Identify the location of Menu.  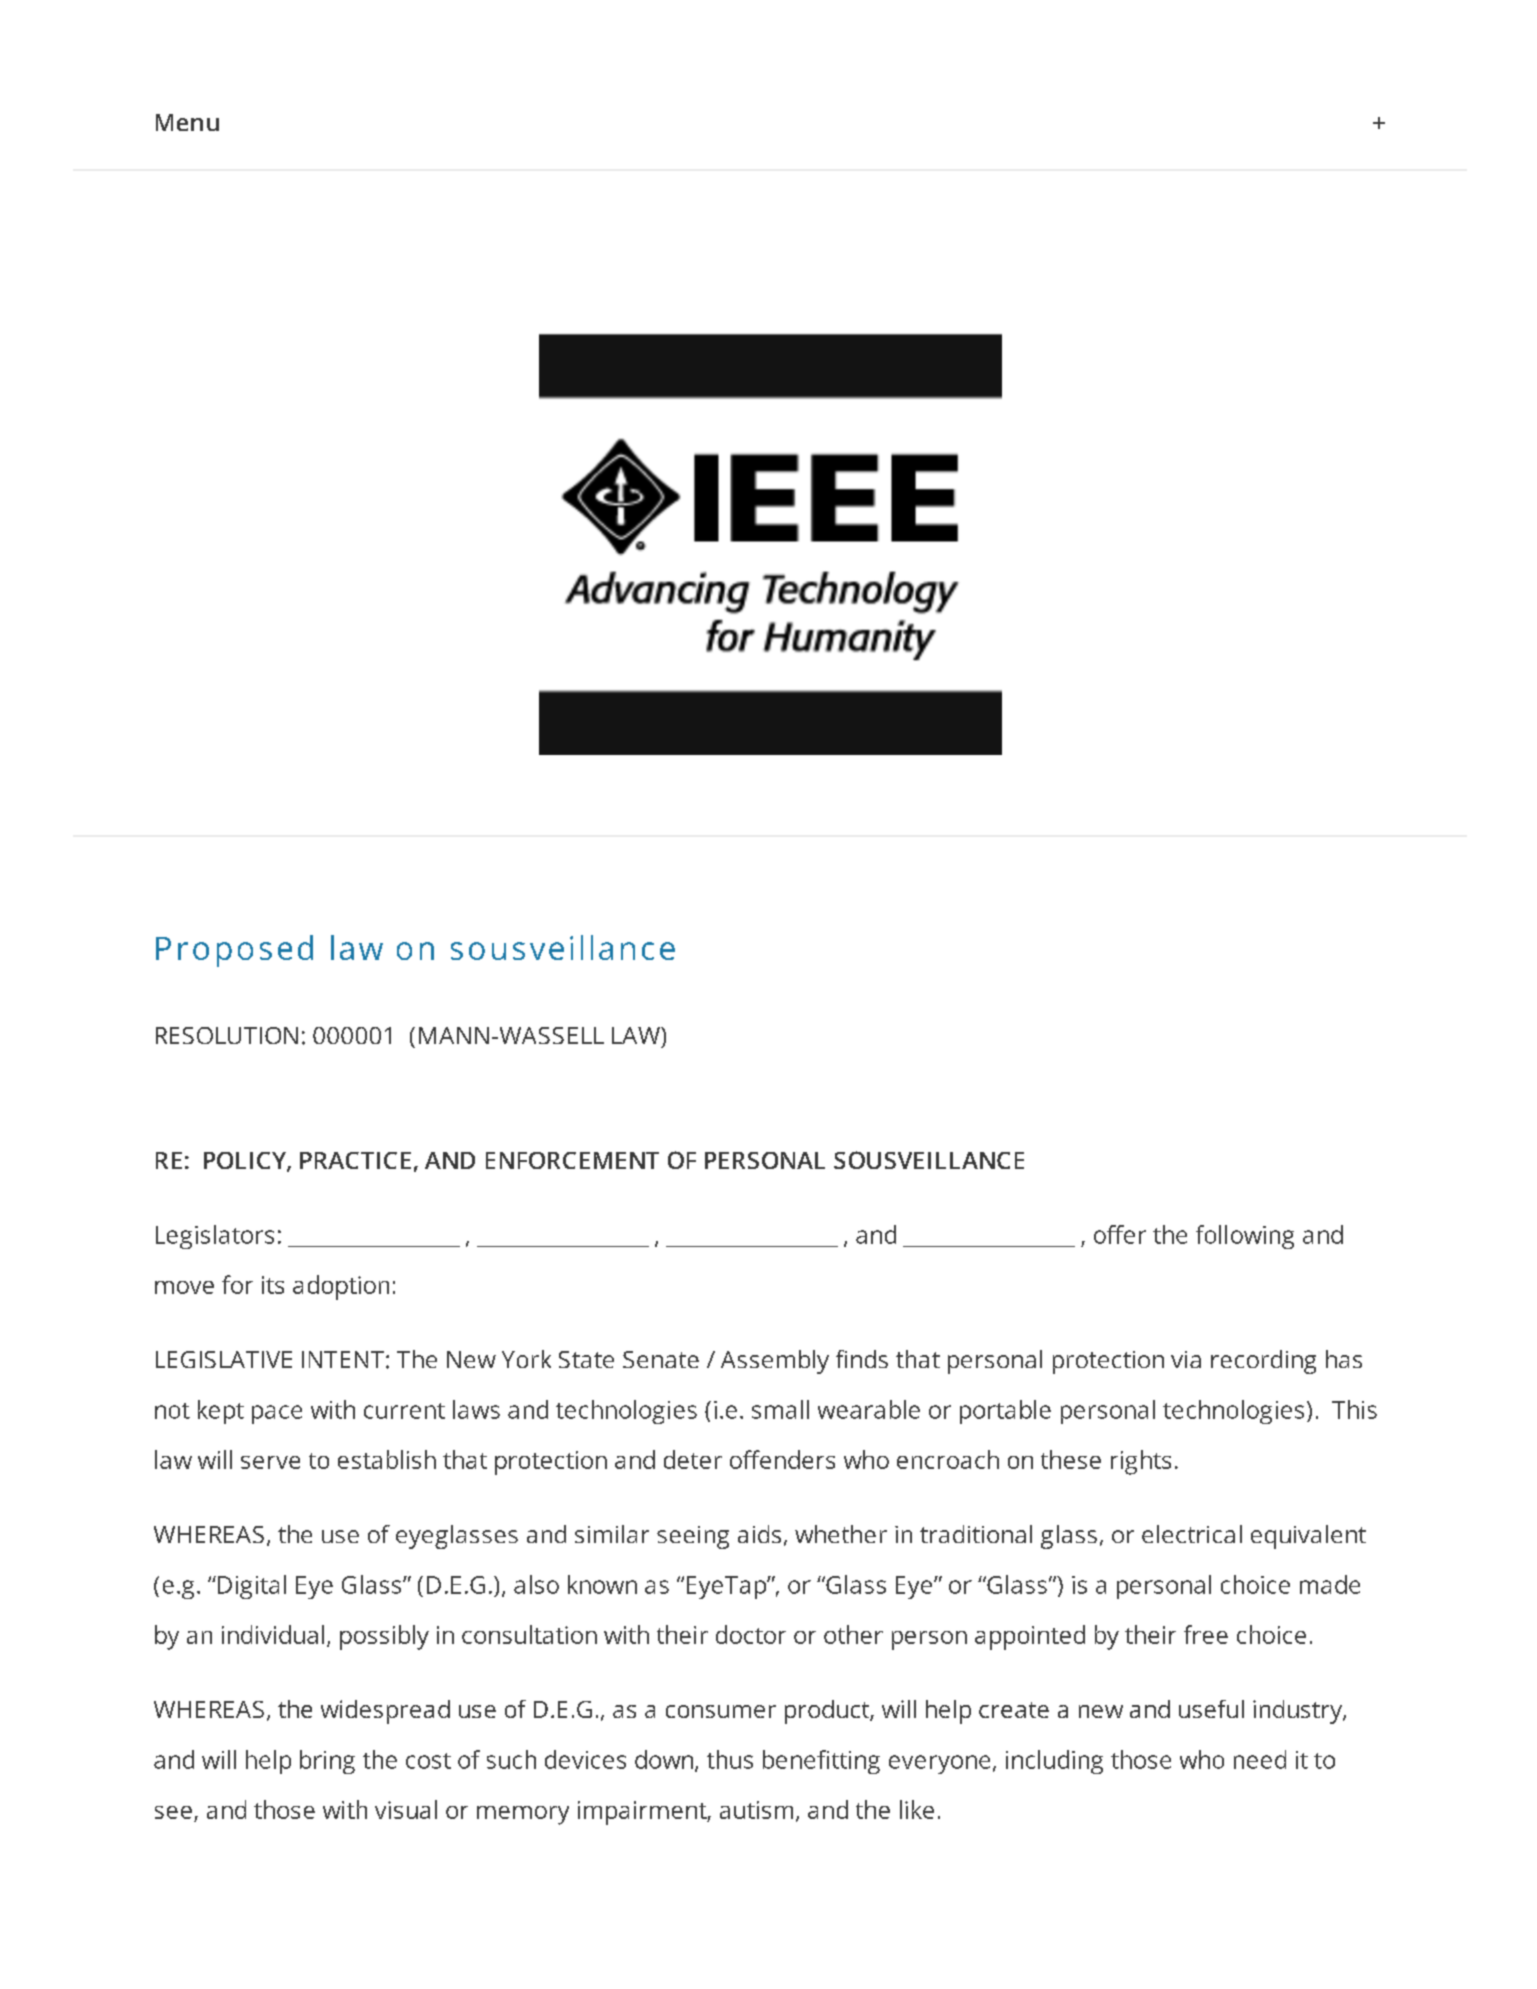
(187, 122).
